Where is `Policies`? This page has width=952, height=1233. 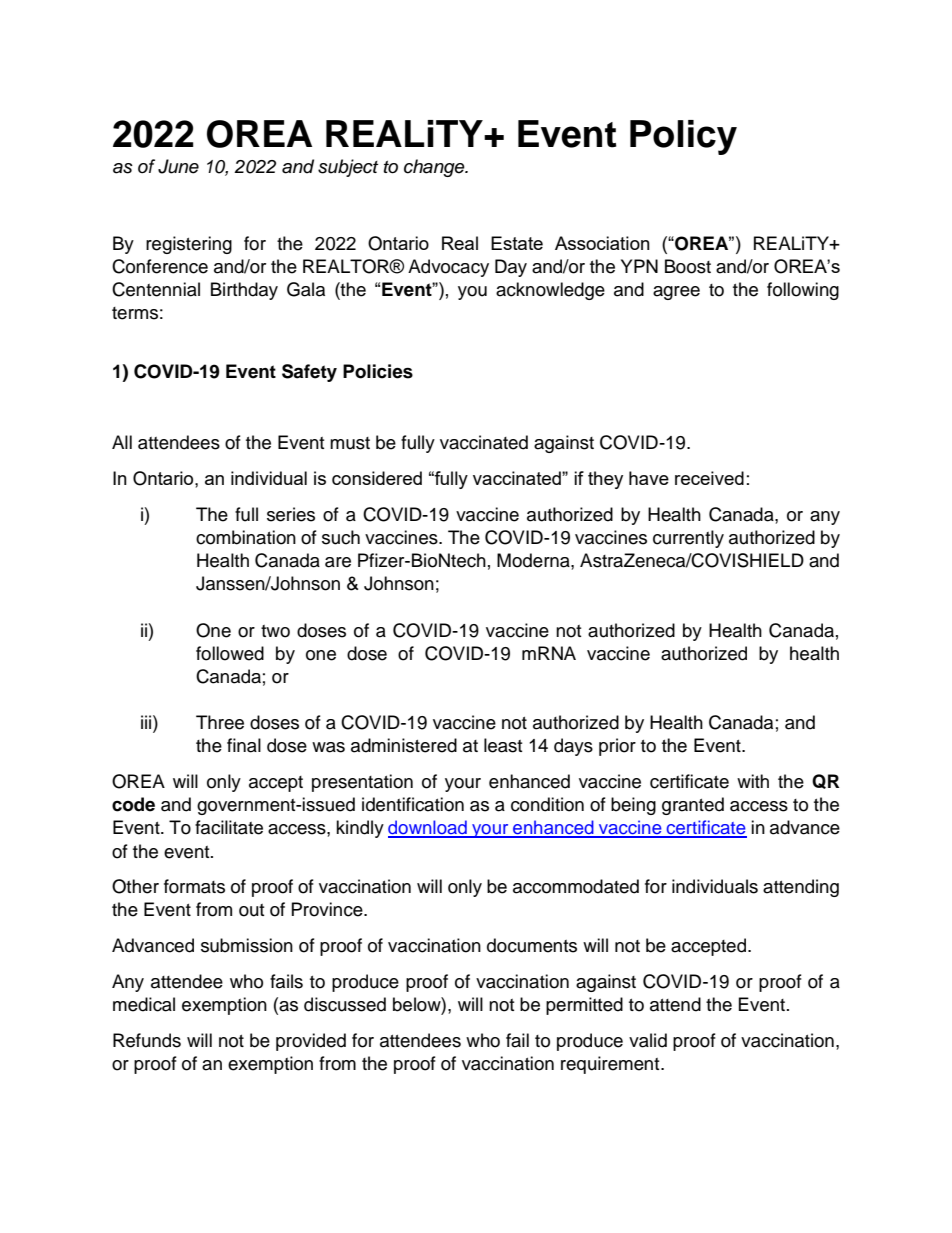 Policies is located at coordinates (378, 371).
